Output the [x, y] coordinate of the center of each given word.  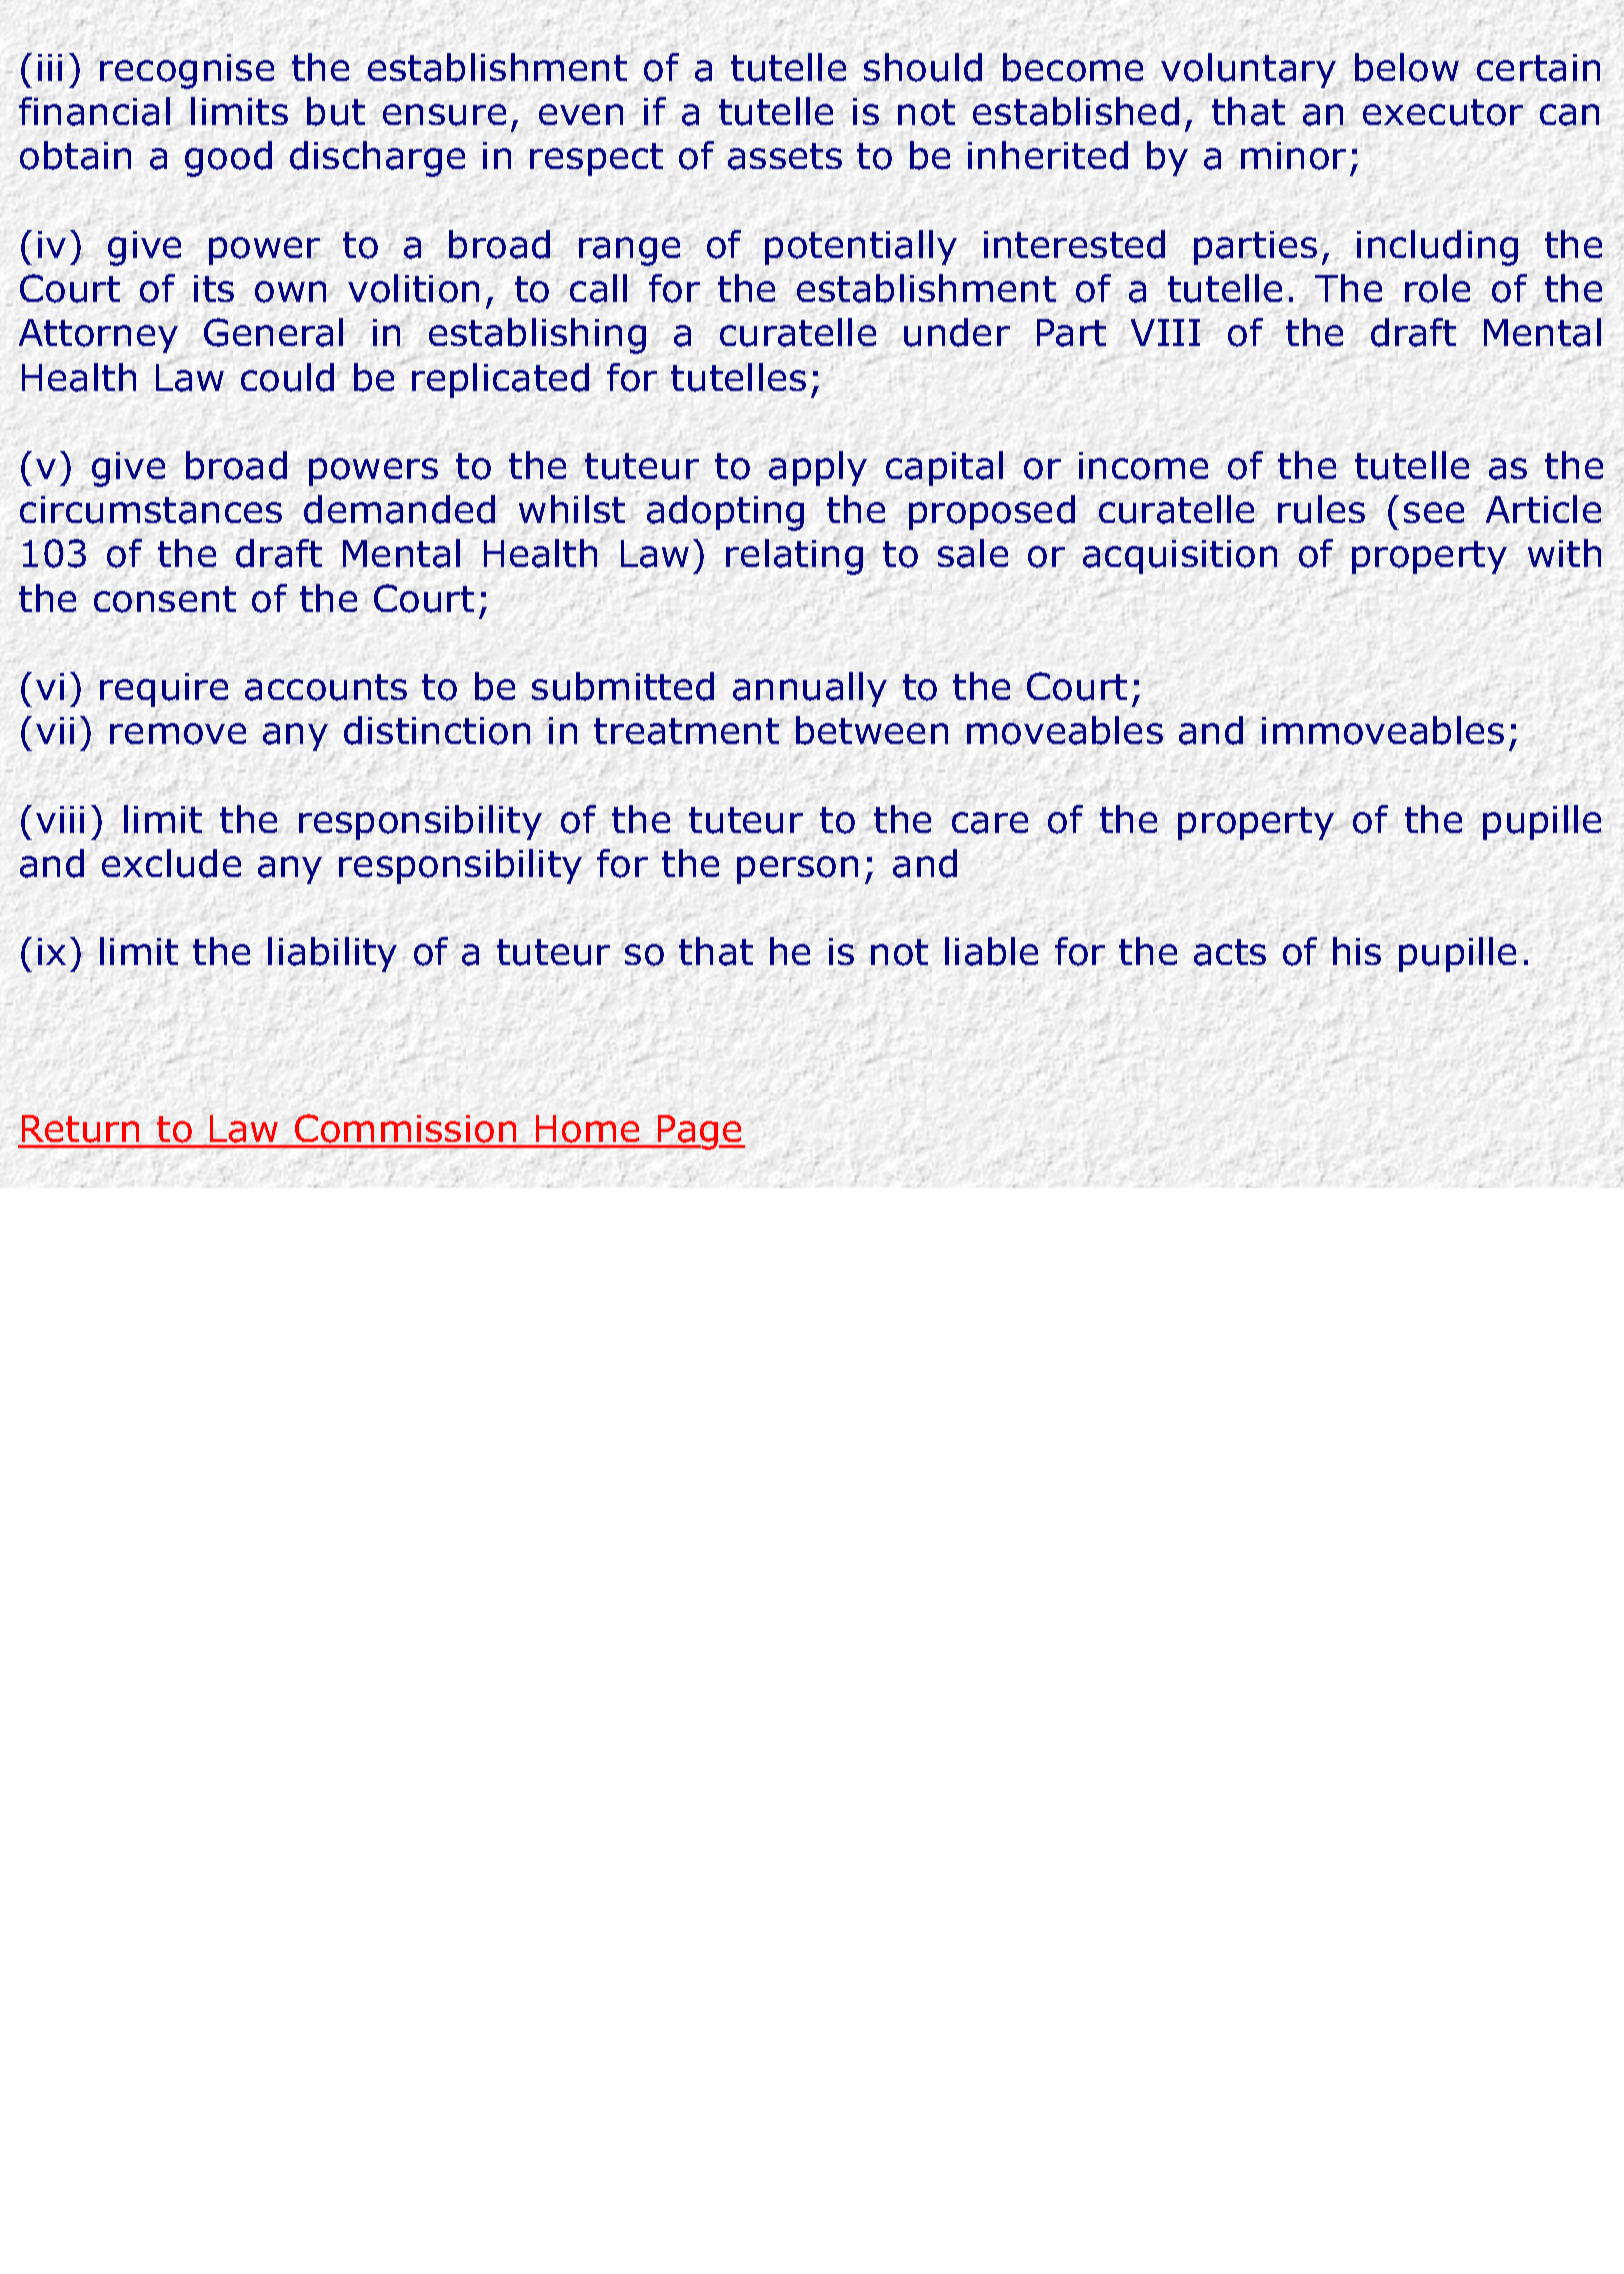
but [336, 111]
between [872, 730]
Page [700, 1132]
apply [818, 469]
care [990, 823]
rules [1321, 509]
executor [1443, 112]
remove [178, 734]
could [287, 377]
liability [332, 954]
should [923, 67]
